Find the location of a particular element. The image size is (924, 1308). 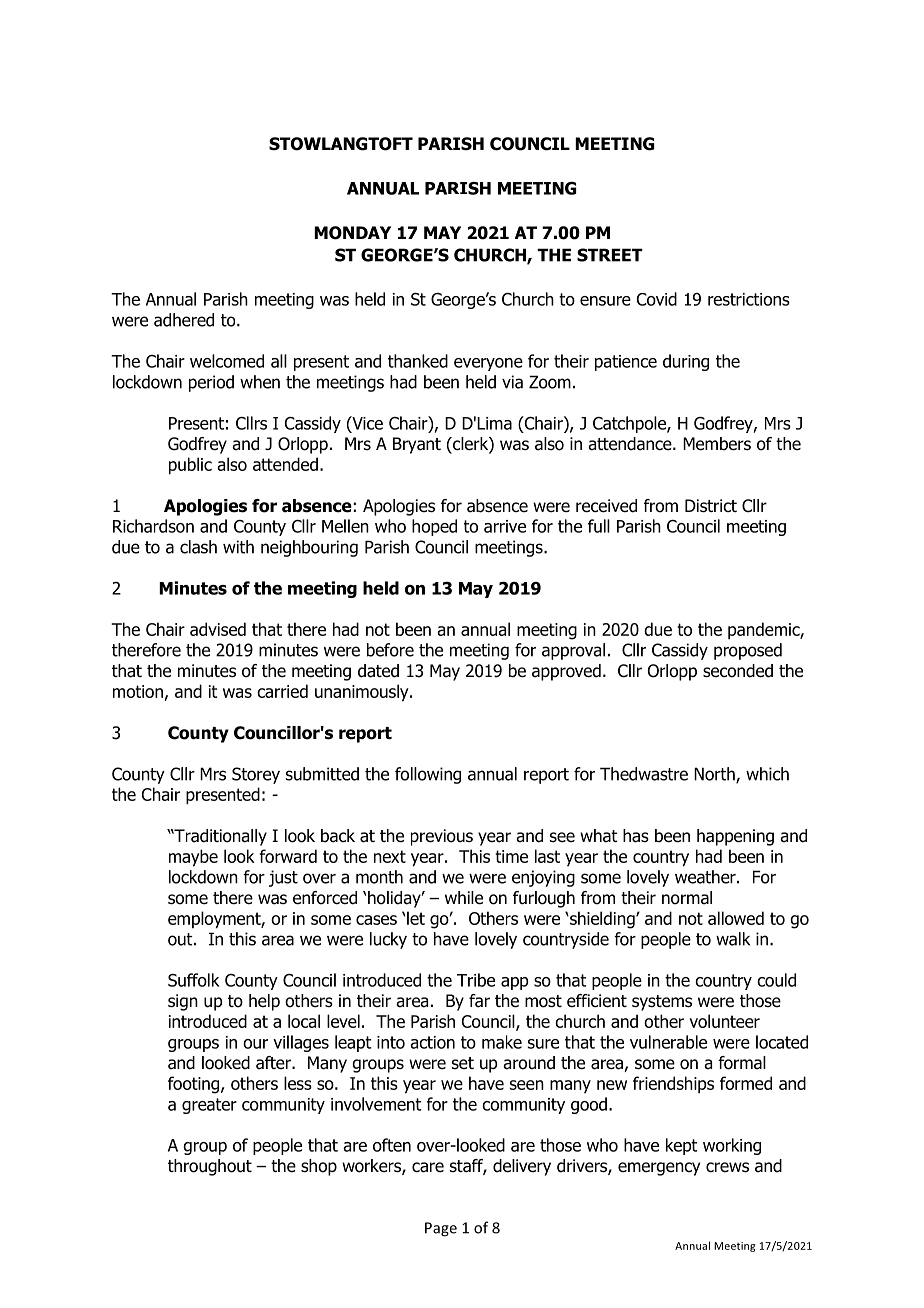

Page is located at coordinates (441, 1229).
